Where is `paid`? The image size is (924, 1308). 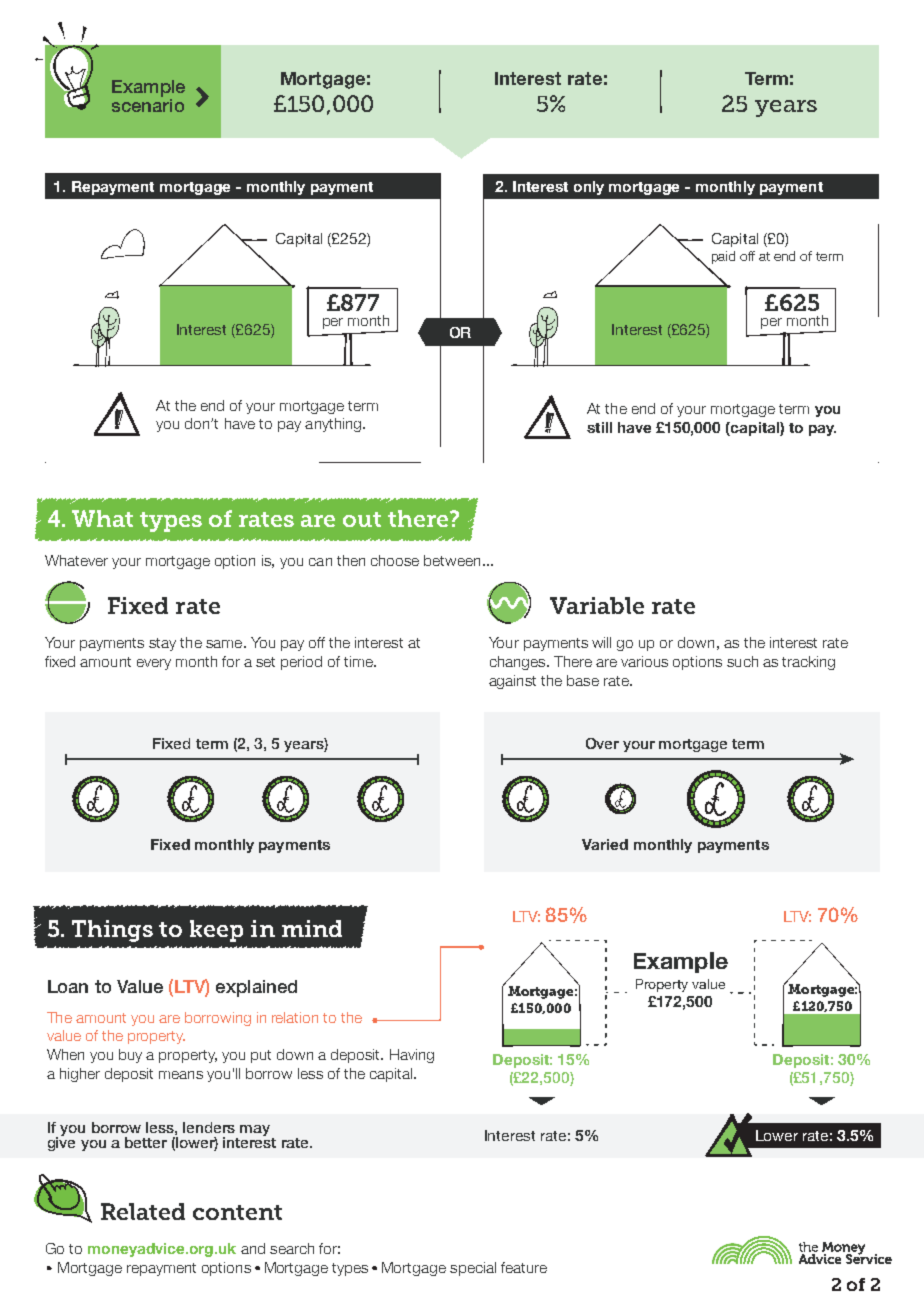
paid is located at coordinates (723, 257).
